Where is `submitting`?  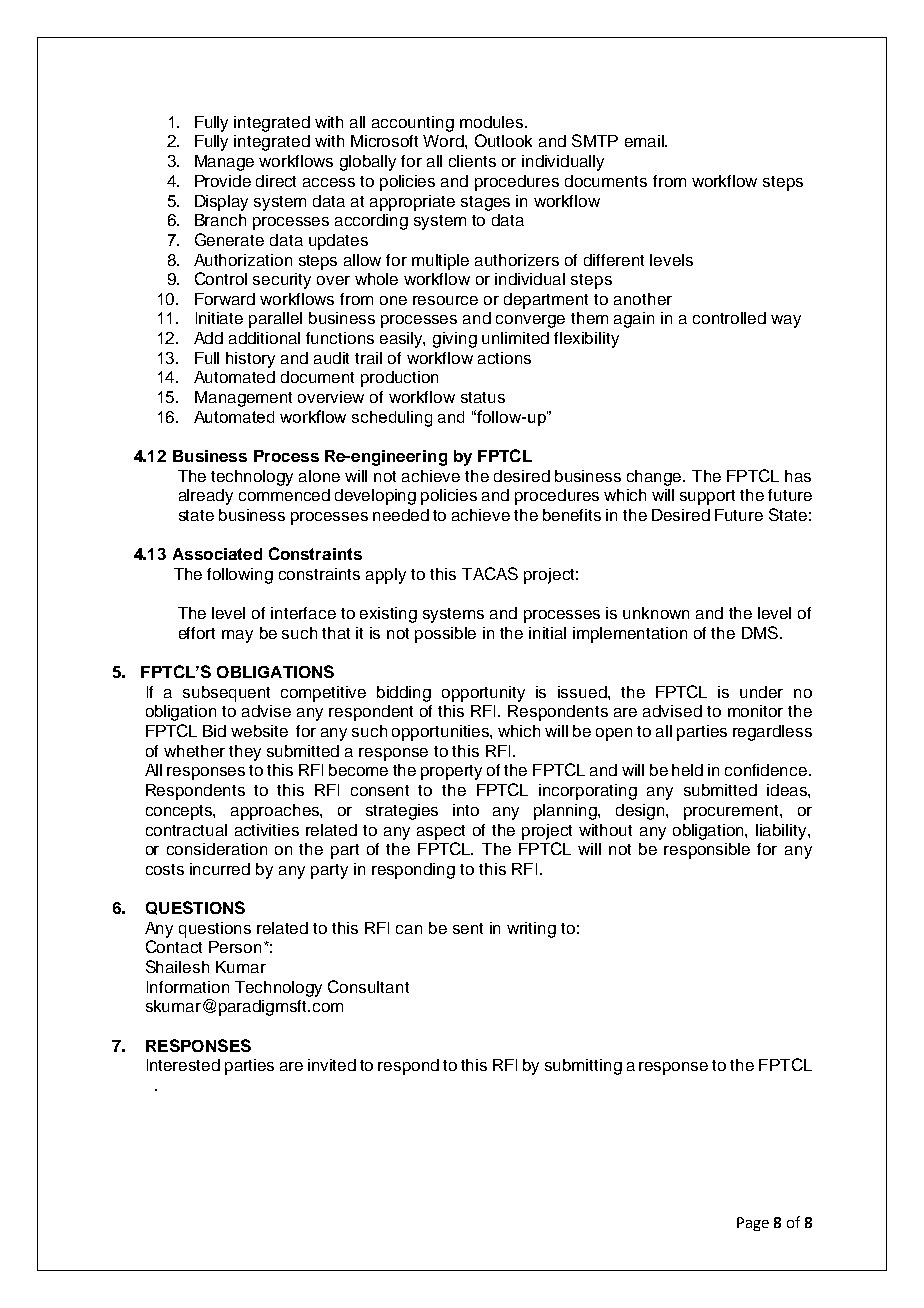
submitting is located at coordinates (583, 1067).
